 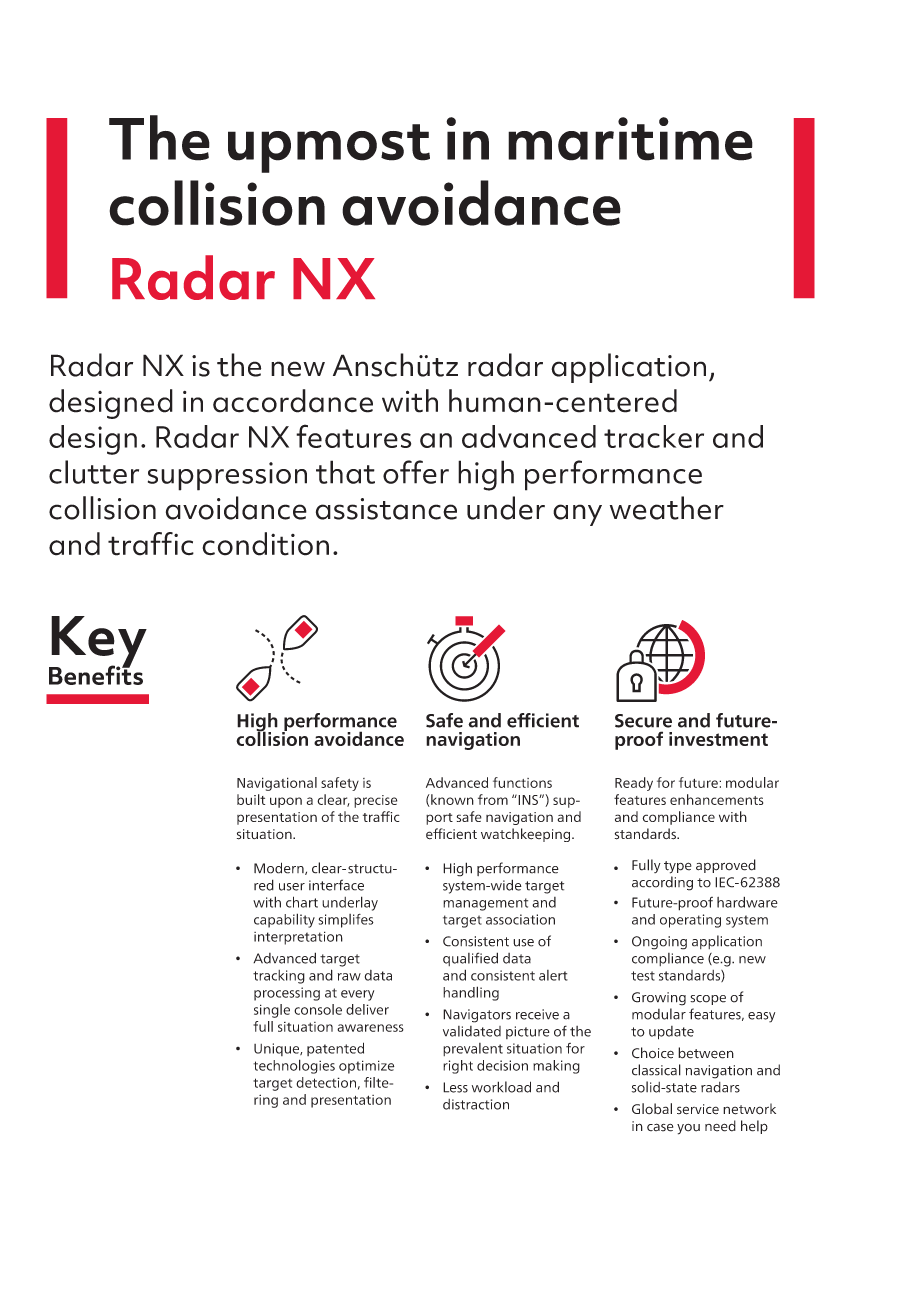 What do you see at coordinates (294, 1066) in the screenshot?
I see `technologies` at bounding box center [294, 1066].
